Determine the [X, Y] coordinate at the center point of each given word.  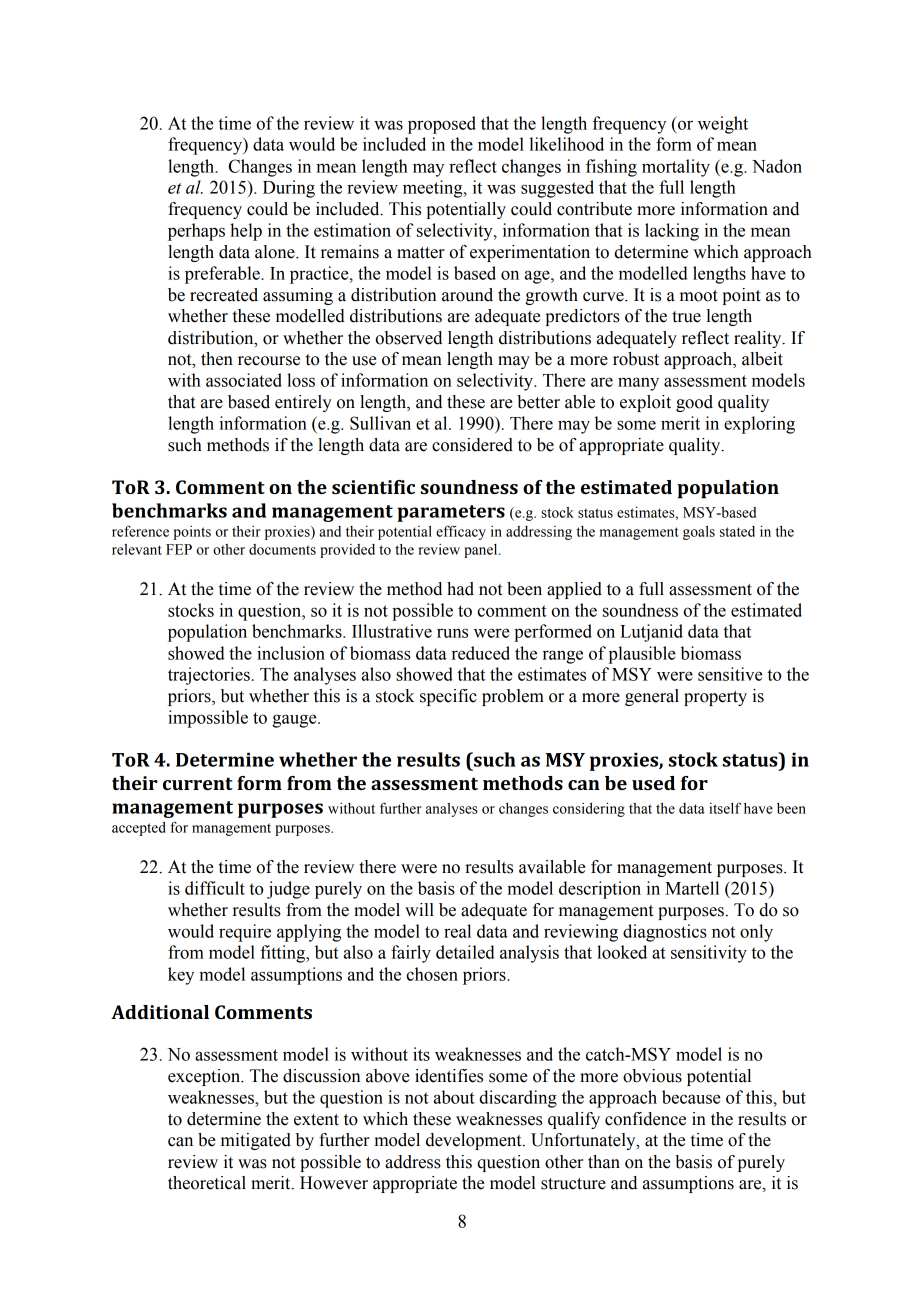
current [198, 783]
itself [725, 808]
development [475, 1141]
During [289, 189]
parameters [451, 513]
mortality [676, 168]
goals [699, 533]
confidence [645, 1119]
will [419, 909]
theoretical [207, 1183]
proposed [442, 125]
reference [140, 531]
